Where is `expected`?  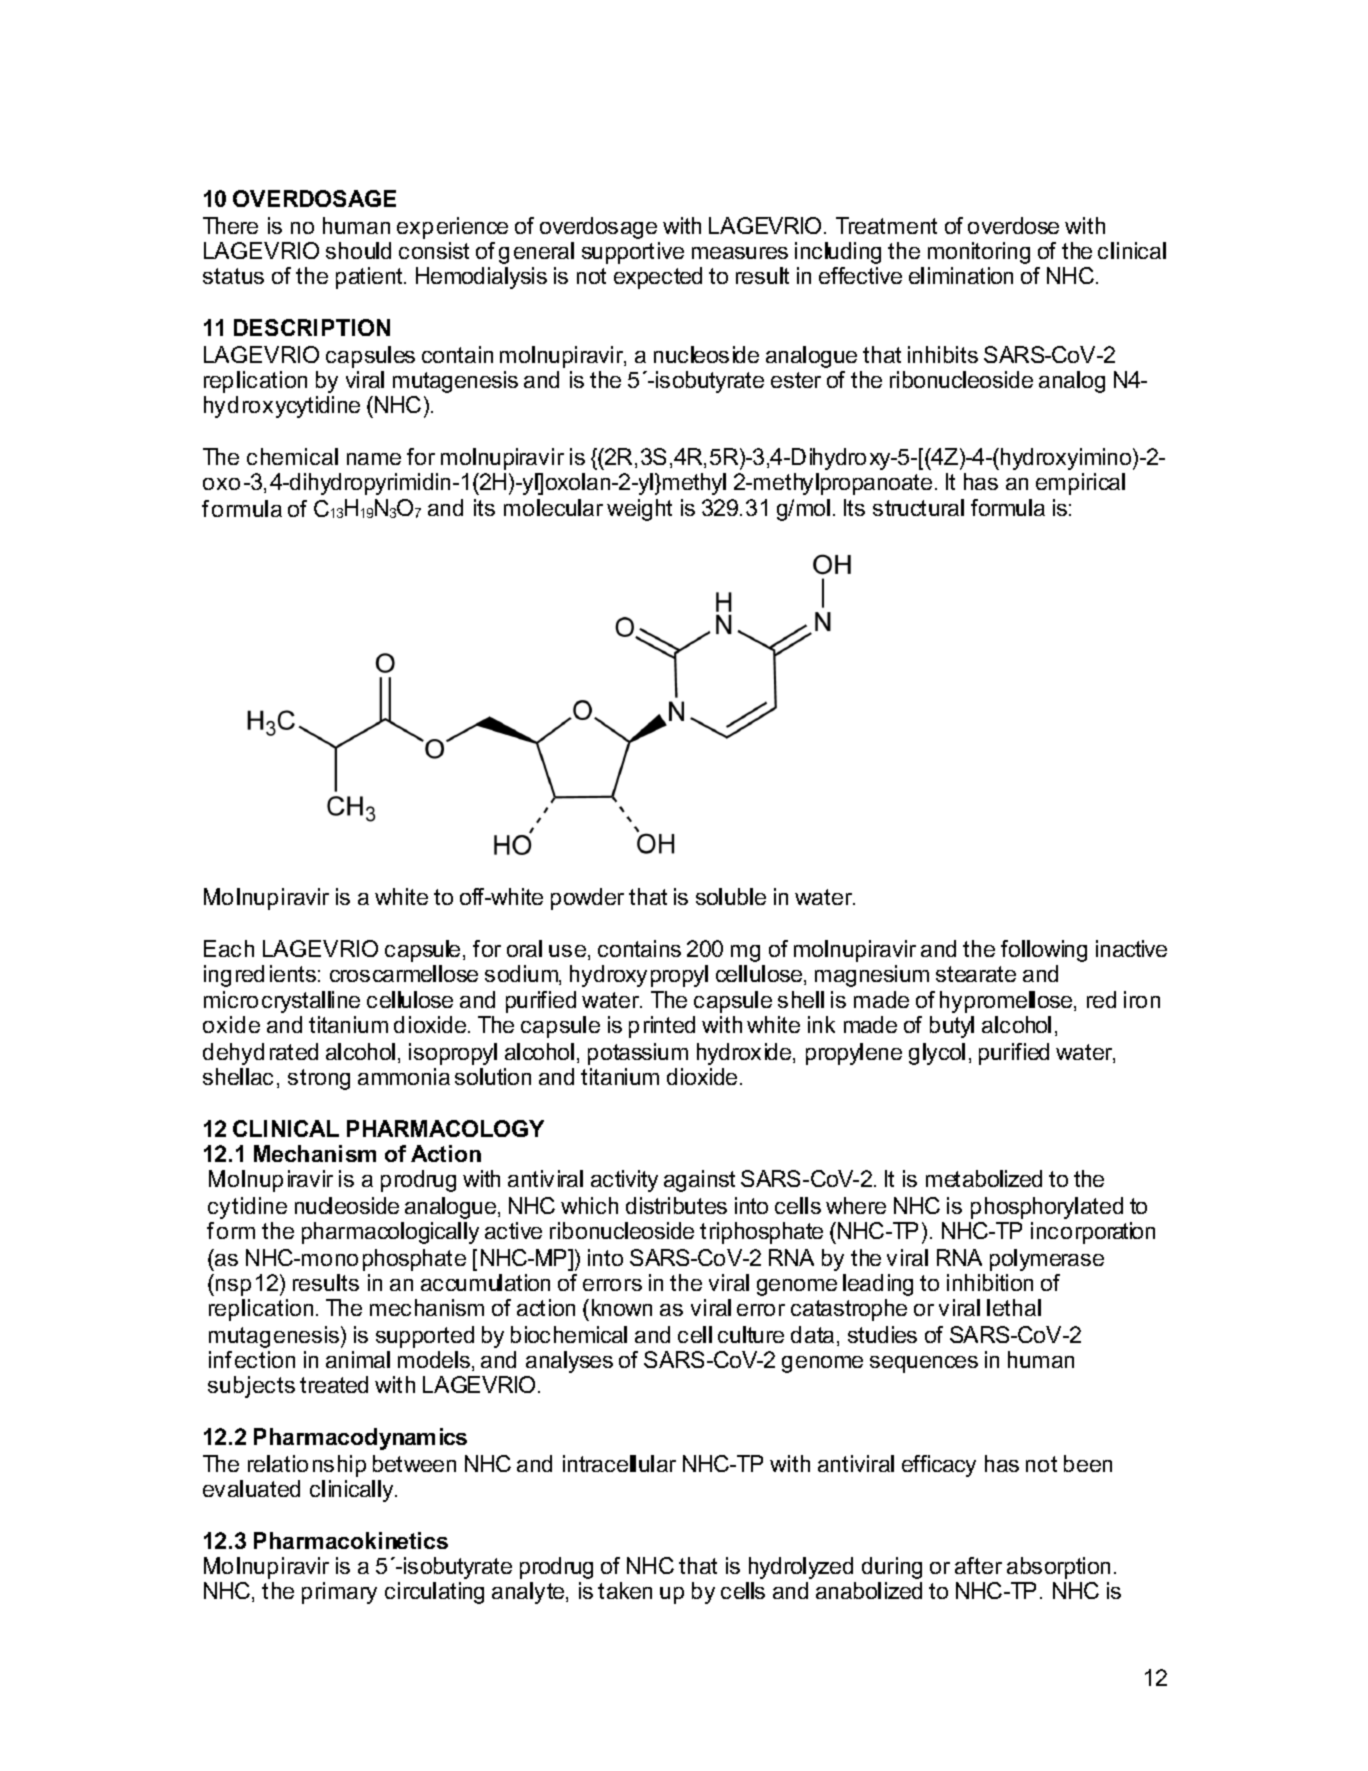 expected is located at coordinates (658, 278).
